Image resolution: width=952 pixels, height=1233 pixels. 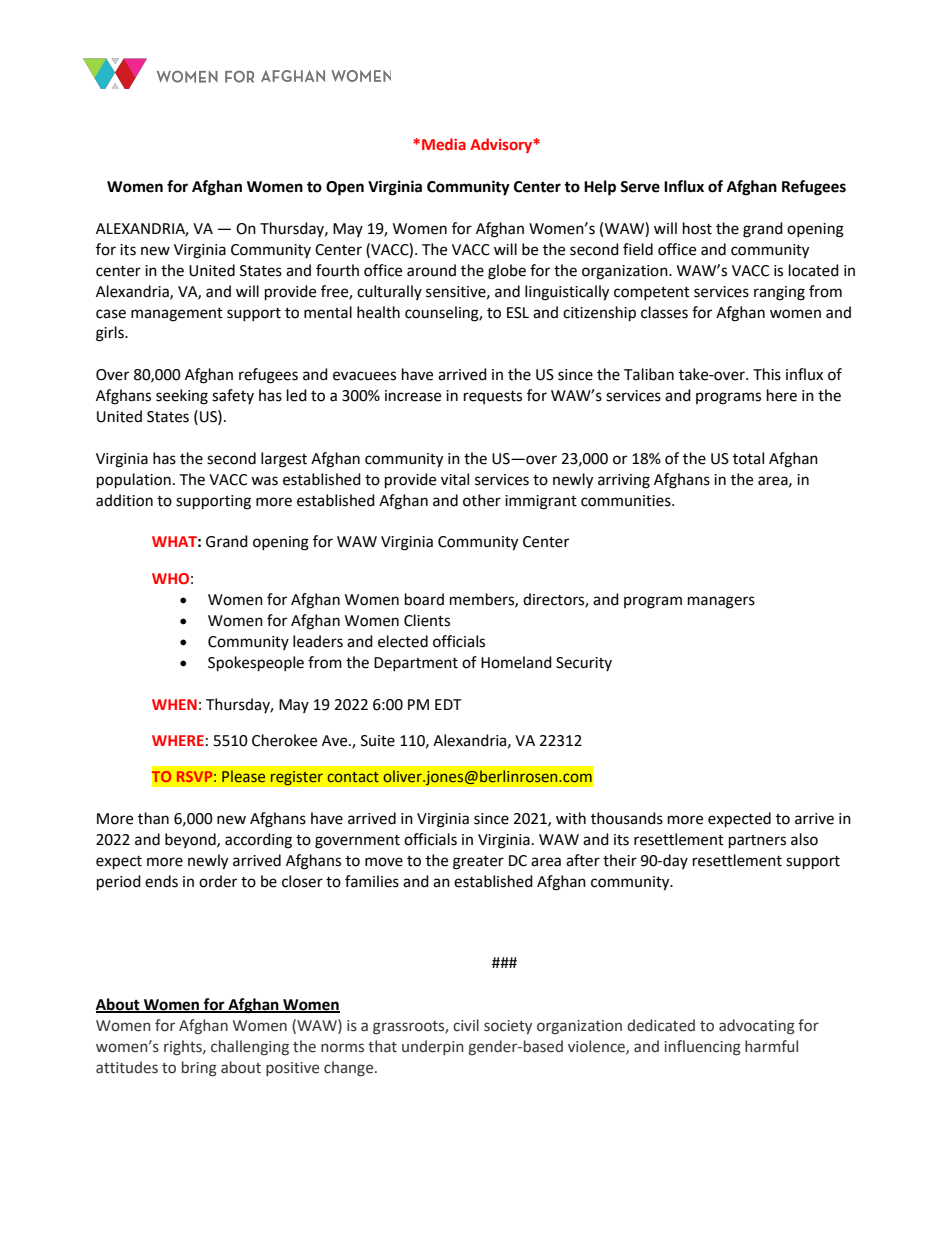 What do you see at coordinates (444, 144) in the document?
I see `Media` at bounding box center [444, 144].
